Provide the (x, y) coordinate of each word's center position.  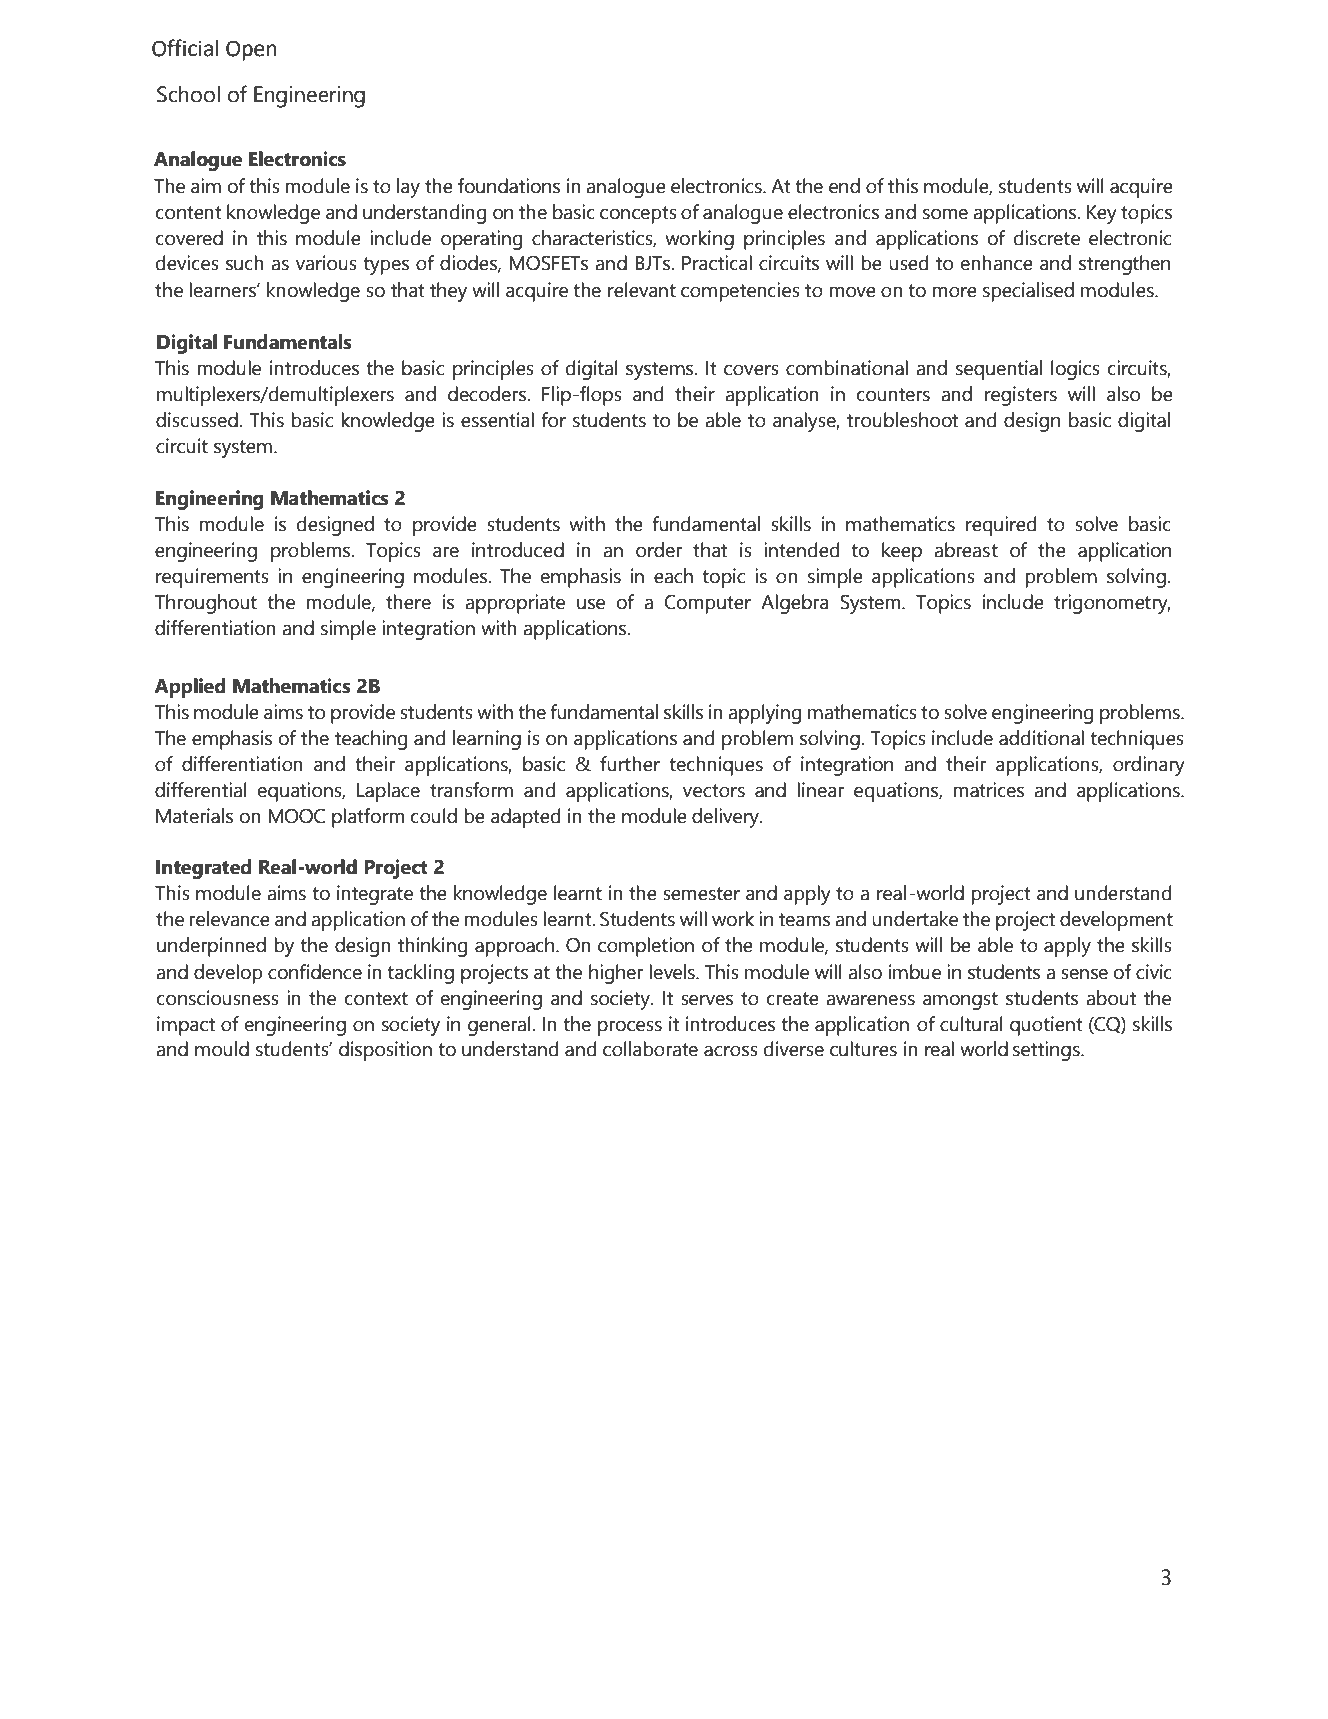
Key (1102, 214)
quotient (1046, 1026)
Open (251, 50)
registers (1021, 396)
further (630, 764)
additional (1041, 738)
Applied (190, 688)
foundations (509, 186)
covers (751, 370)
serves (707, 1000)
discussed (197, 420)
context (376, 999)
